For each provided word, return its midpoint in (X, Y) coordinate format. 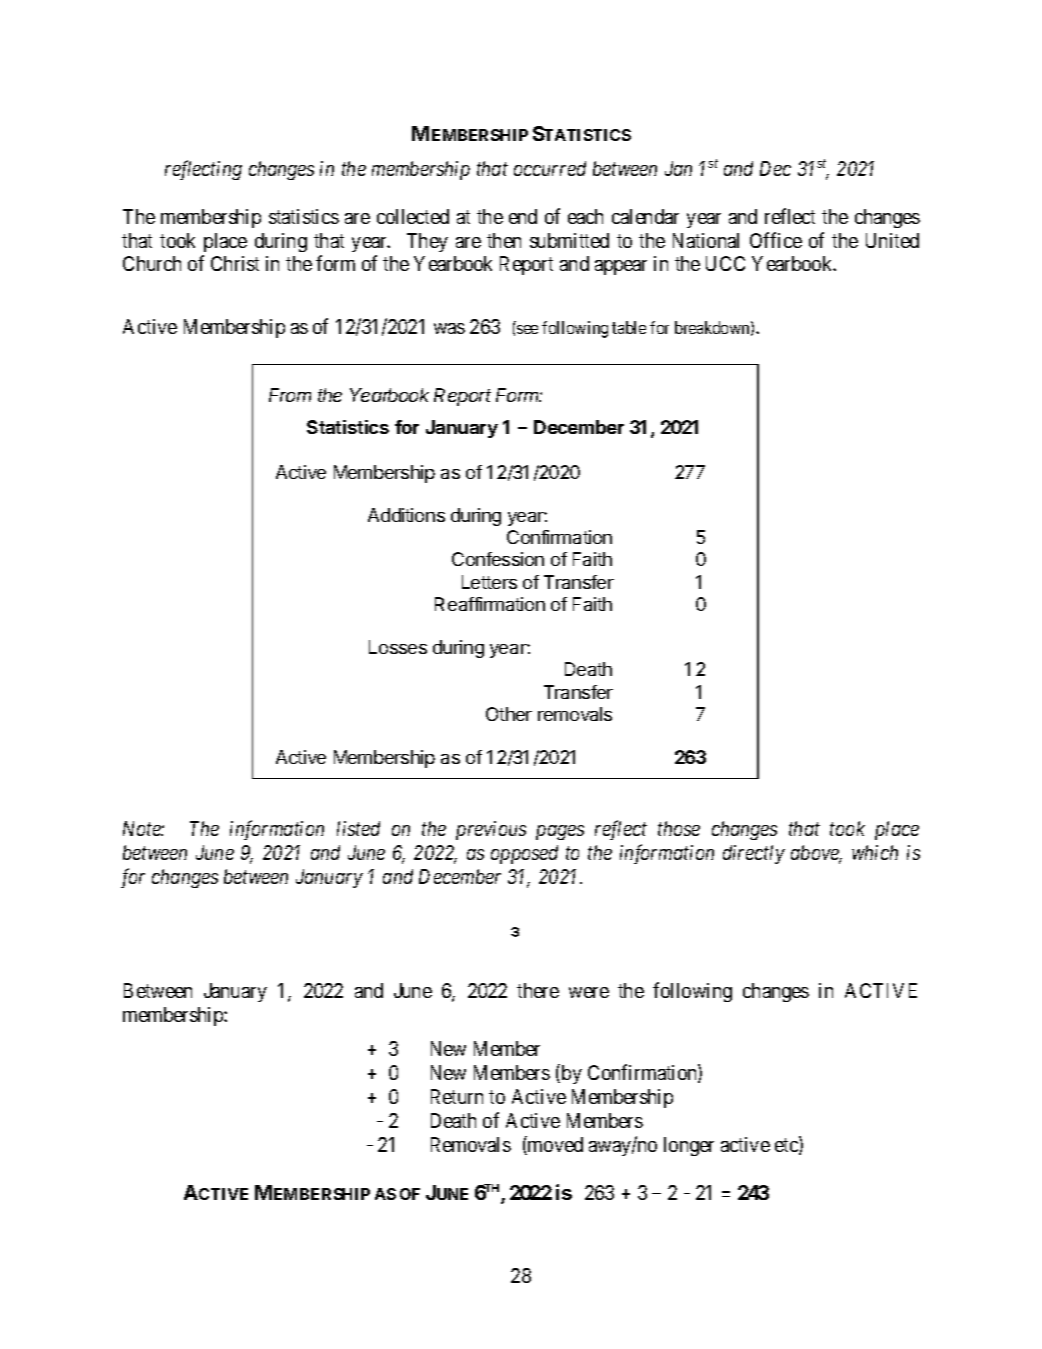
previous (491, 830)
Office (776, 240)
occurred (550, 168)
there (538, 990)
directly (754, 854)
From (290, 395)
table (629, 327)
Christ (235, 263)
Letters (489, 582)
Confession (498, 559)
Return (457, 1096)
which (875, 852)
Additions (406, 515)
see (527, 329)
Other (509, 714)
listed (358, 828)
